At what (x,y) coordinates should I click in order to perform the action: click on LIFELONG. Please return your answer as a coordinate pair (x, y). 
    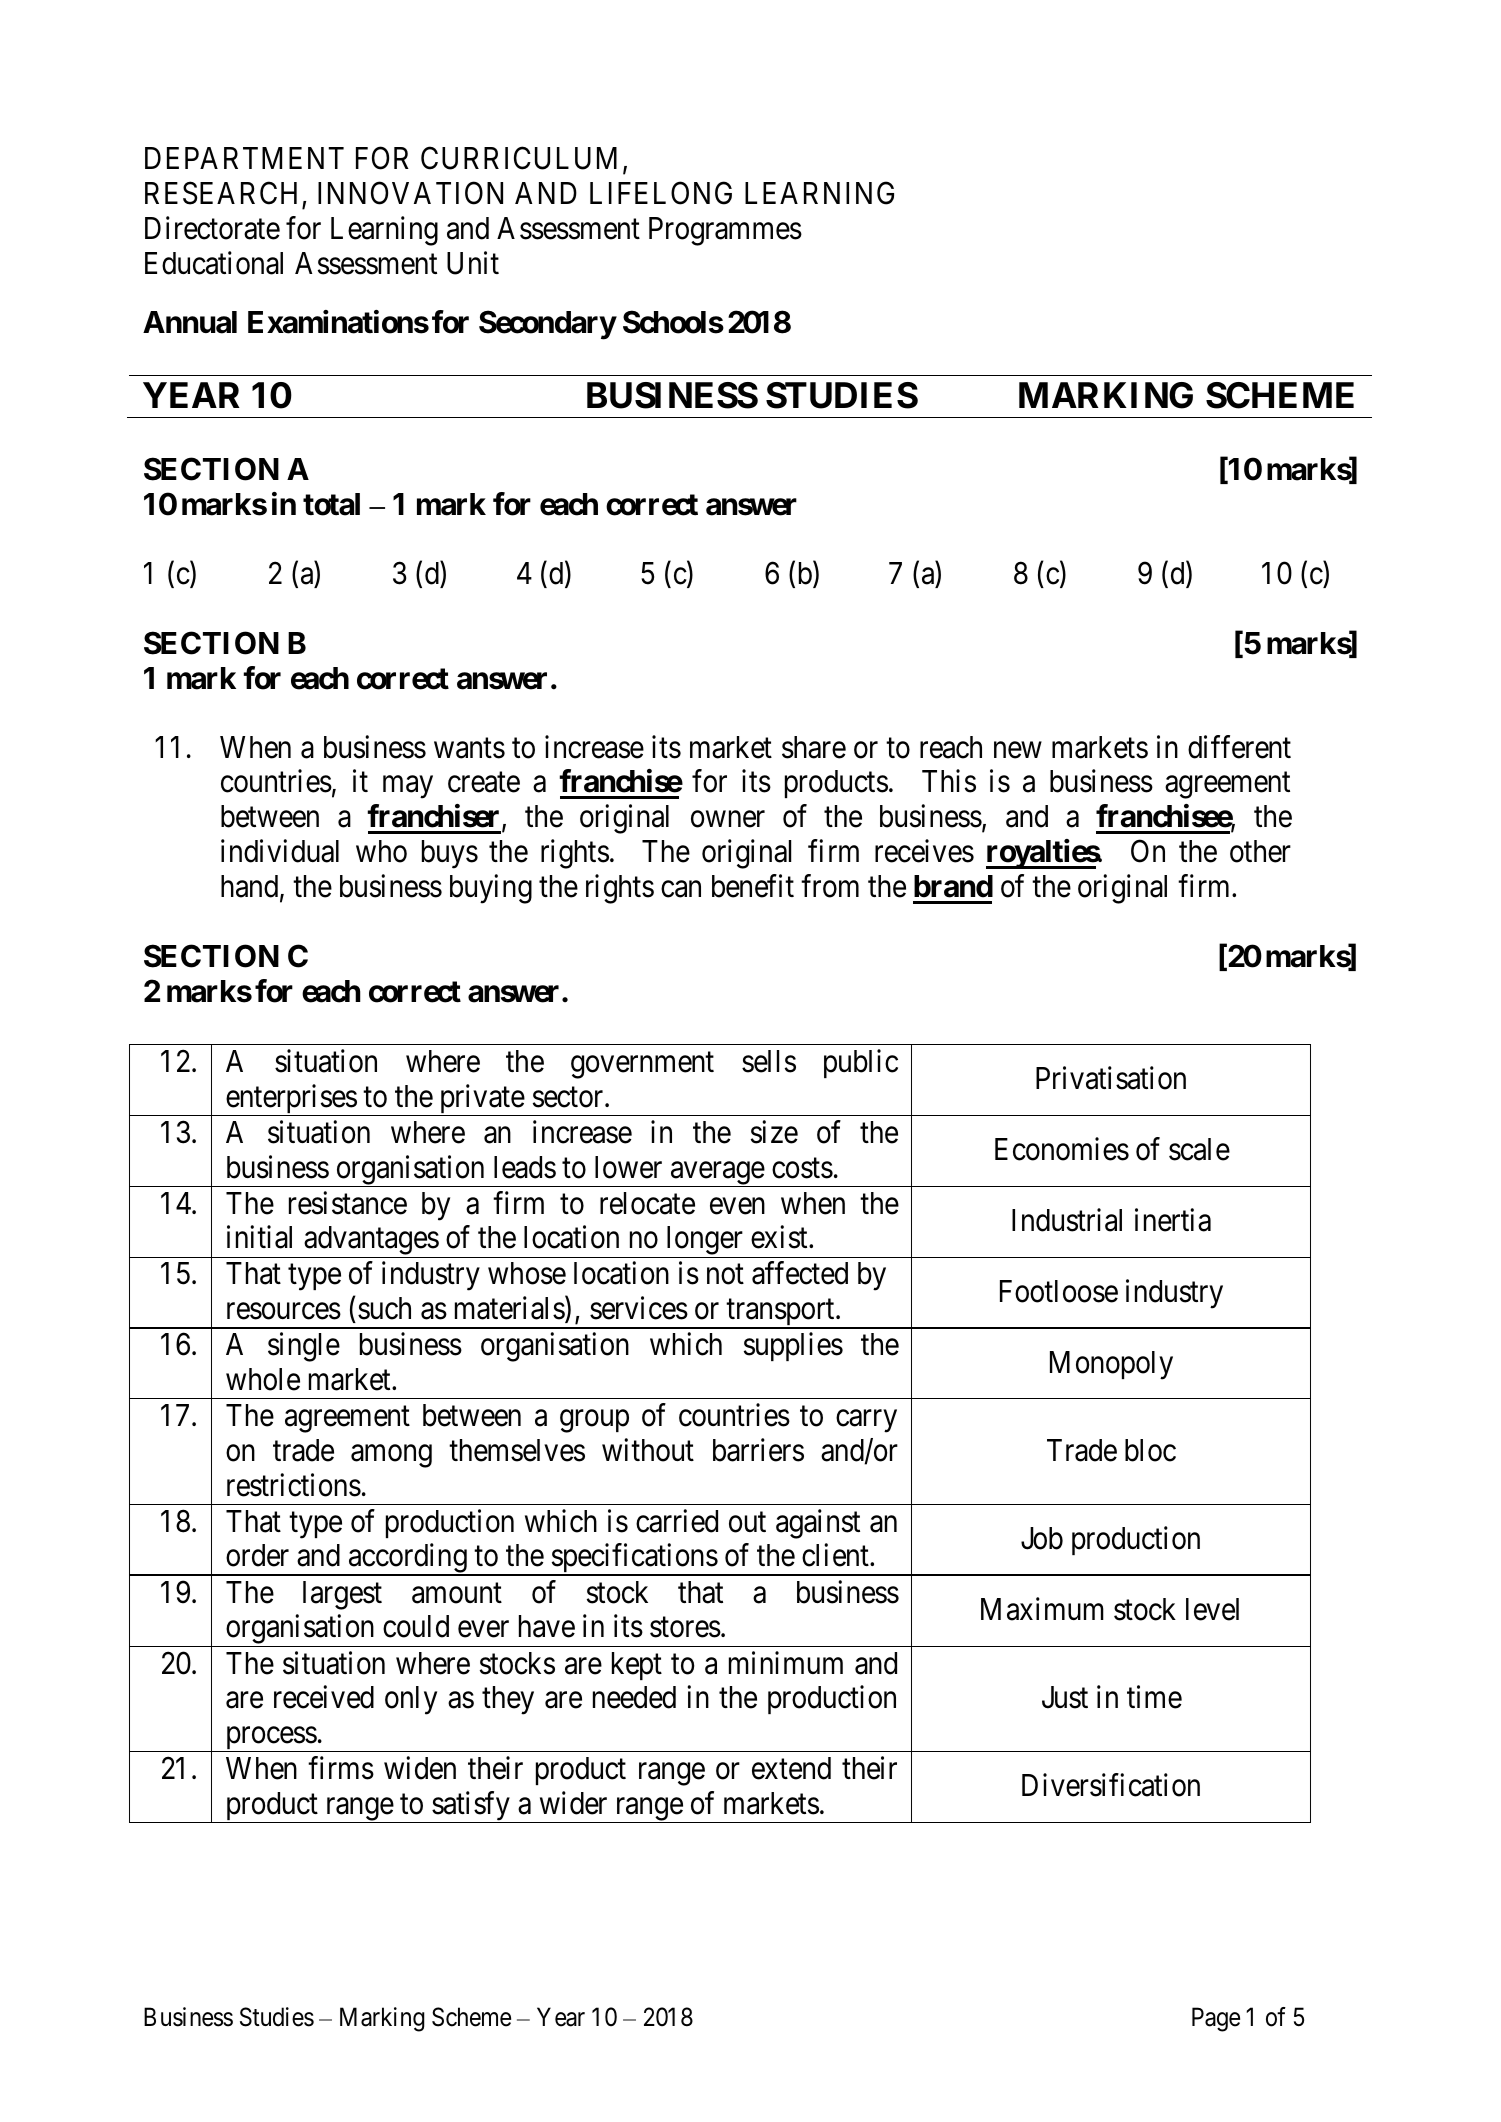
    Looking at the image, I should click on (661, 193).
